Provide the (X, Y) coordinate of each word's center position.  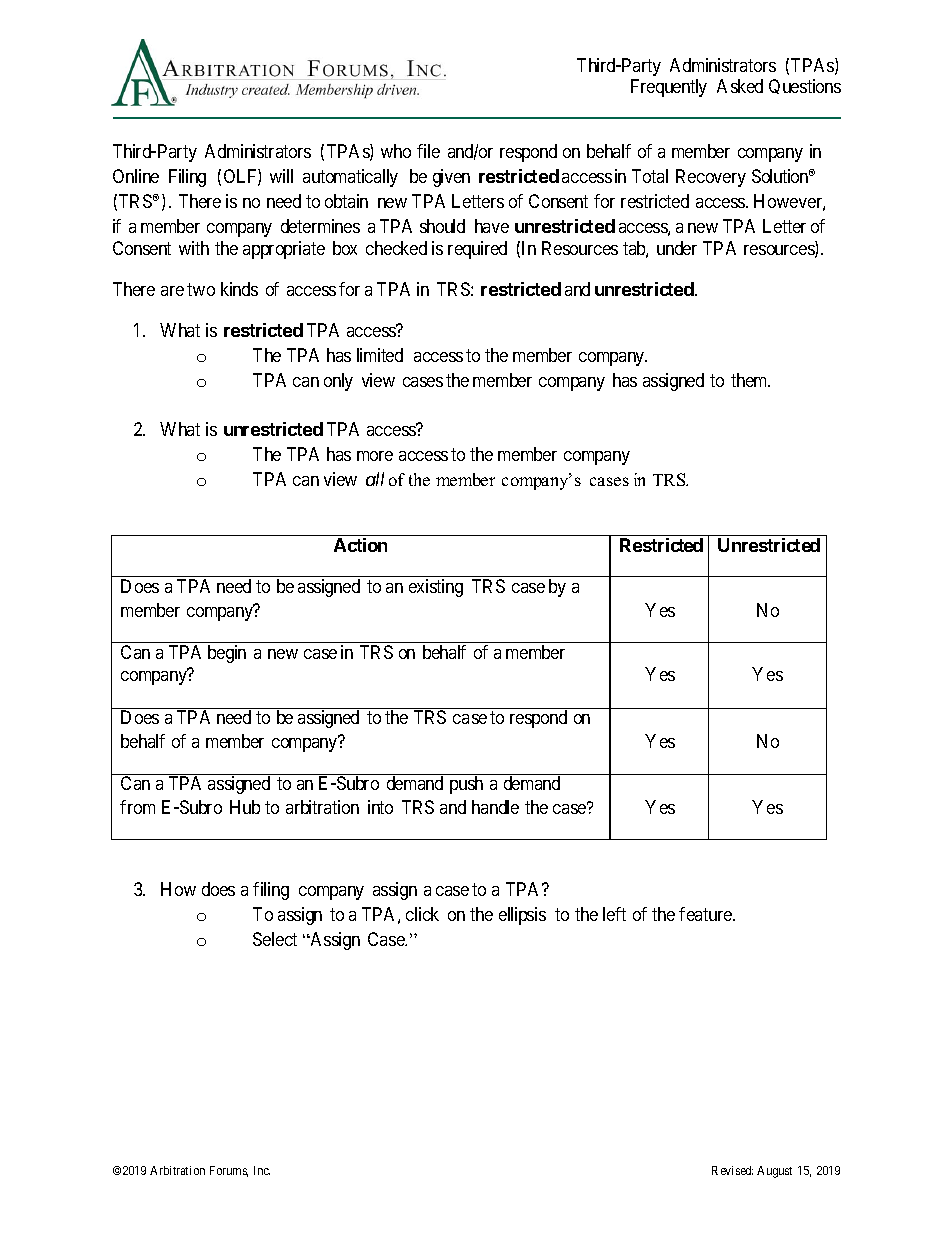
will (281, 176)
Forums (229, 1171)
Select (275, 939)
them (750, 380)
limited (380, 355)
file (428, 151)
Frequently (669, 88)
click (422, 914)
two (201, 289)
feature (706, 914)
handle (495, 807)
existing (436, 588)
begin (227, 654)
